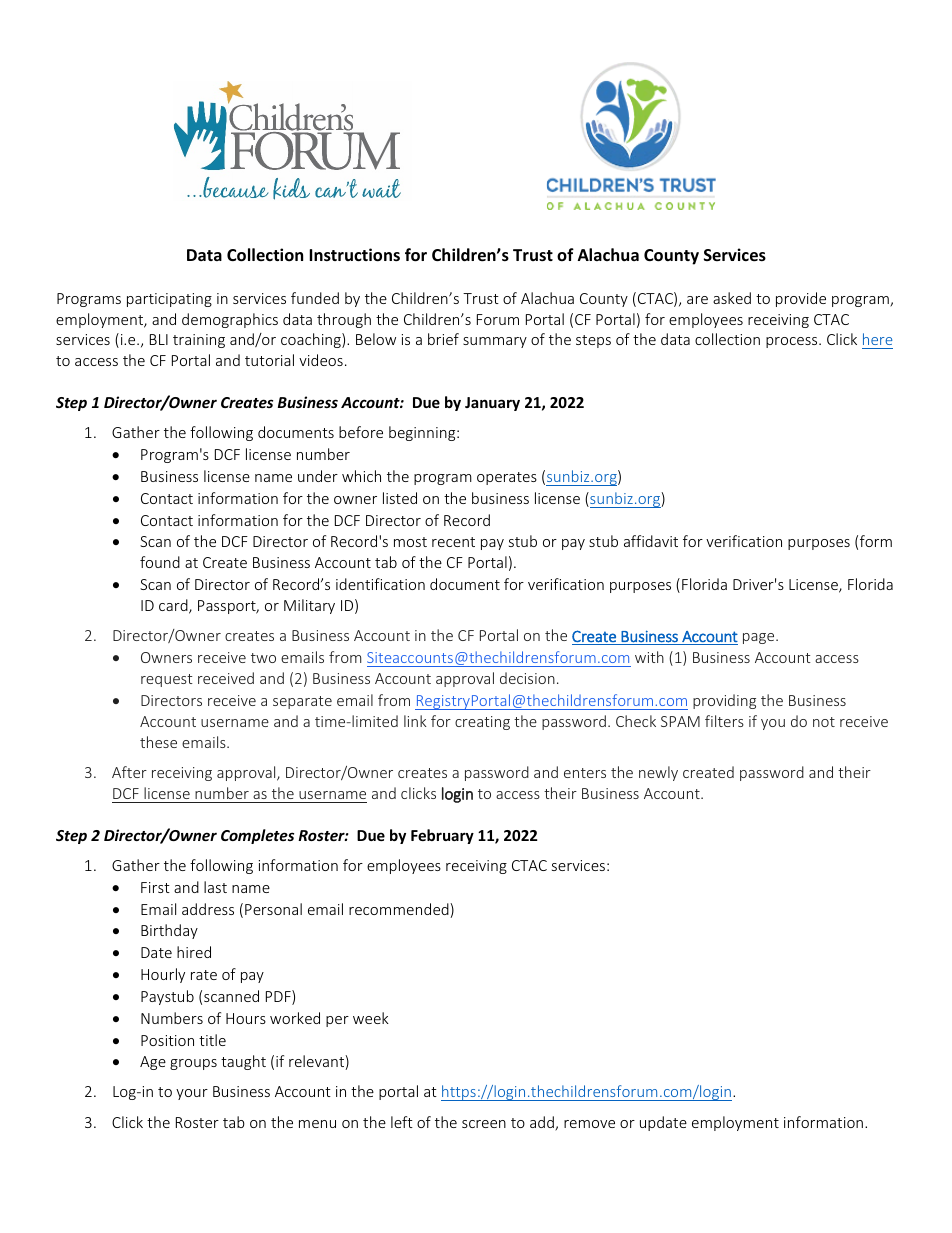  What do you see at coordinates (495, 342) in the screenshot?
I see `summary` at bounding box center [495, 342].
